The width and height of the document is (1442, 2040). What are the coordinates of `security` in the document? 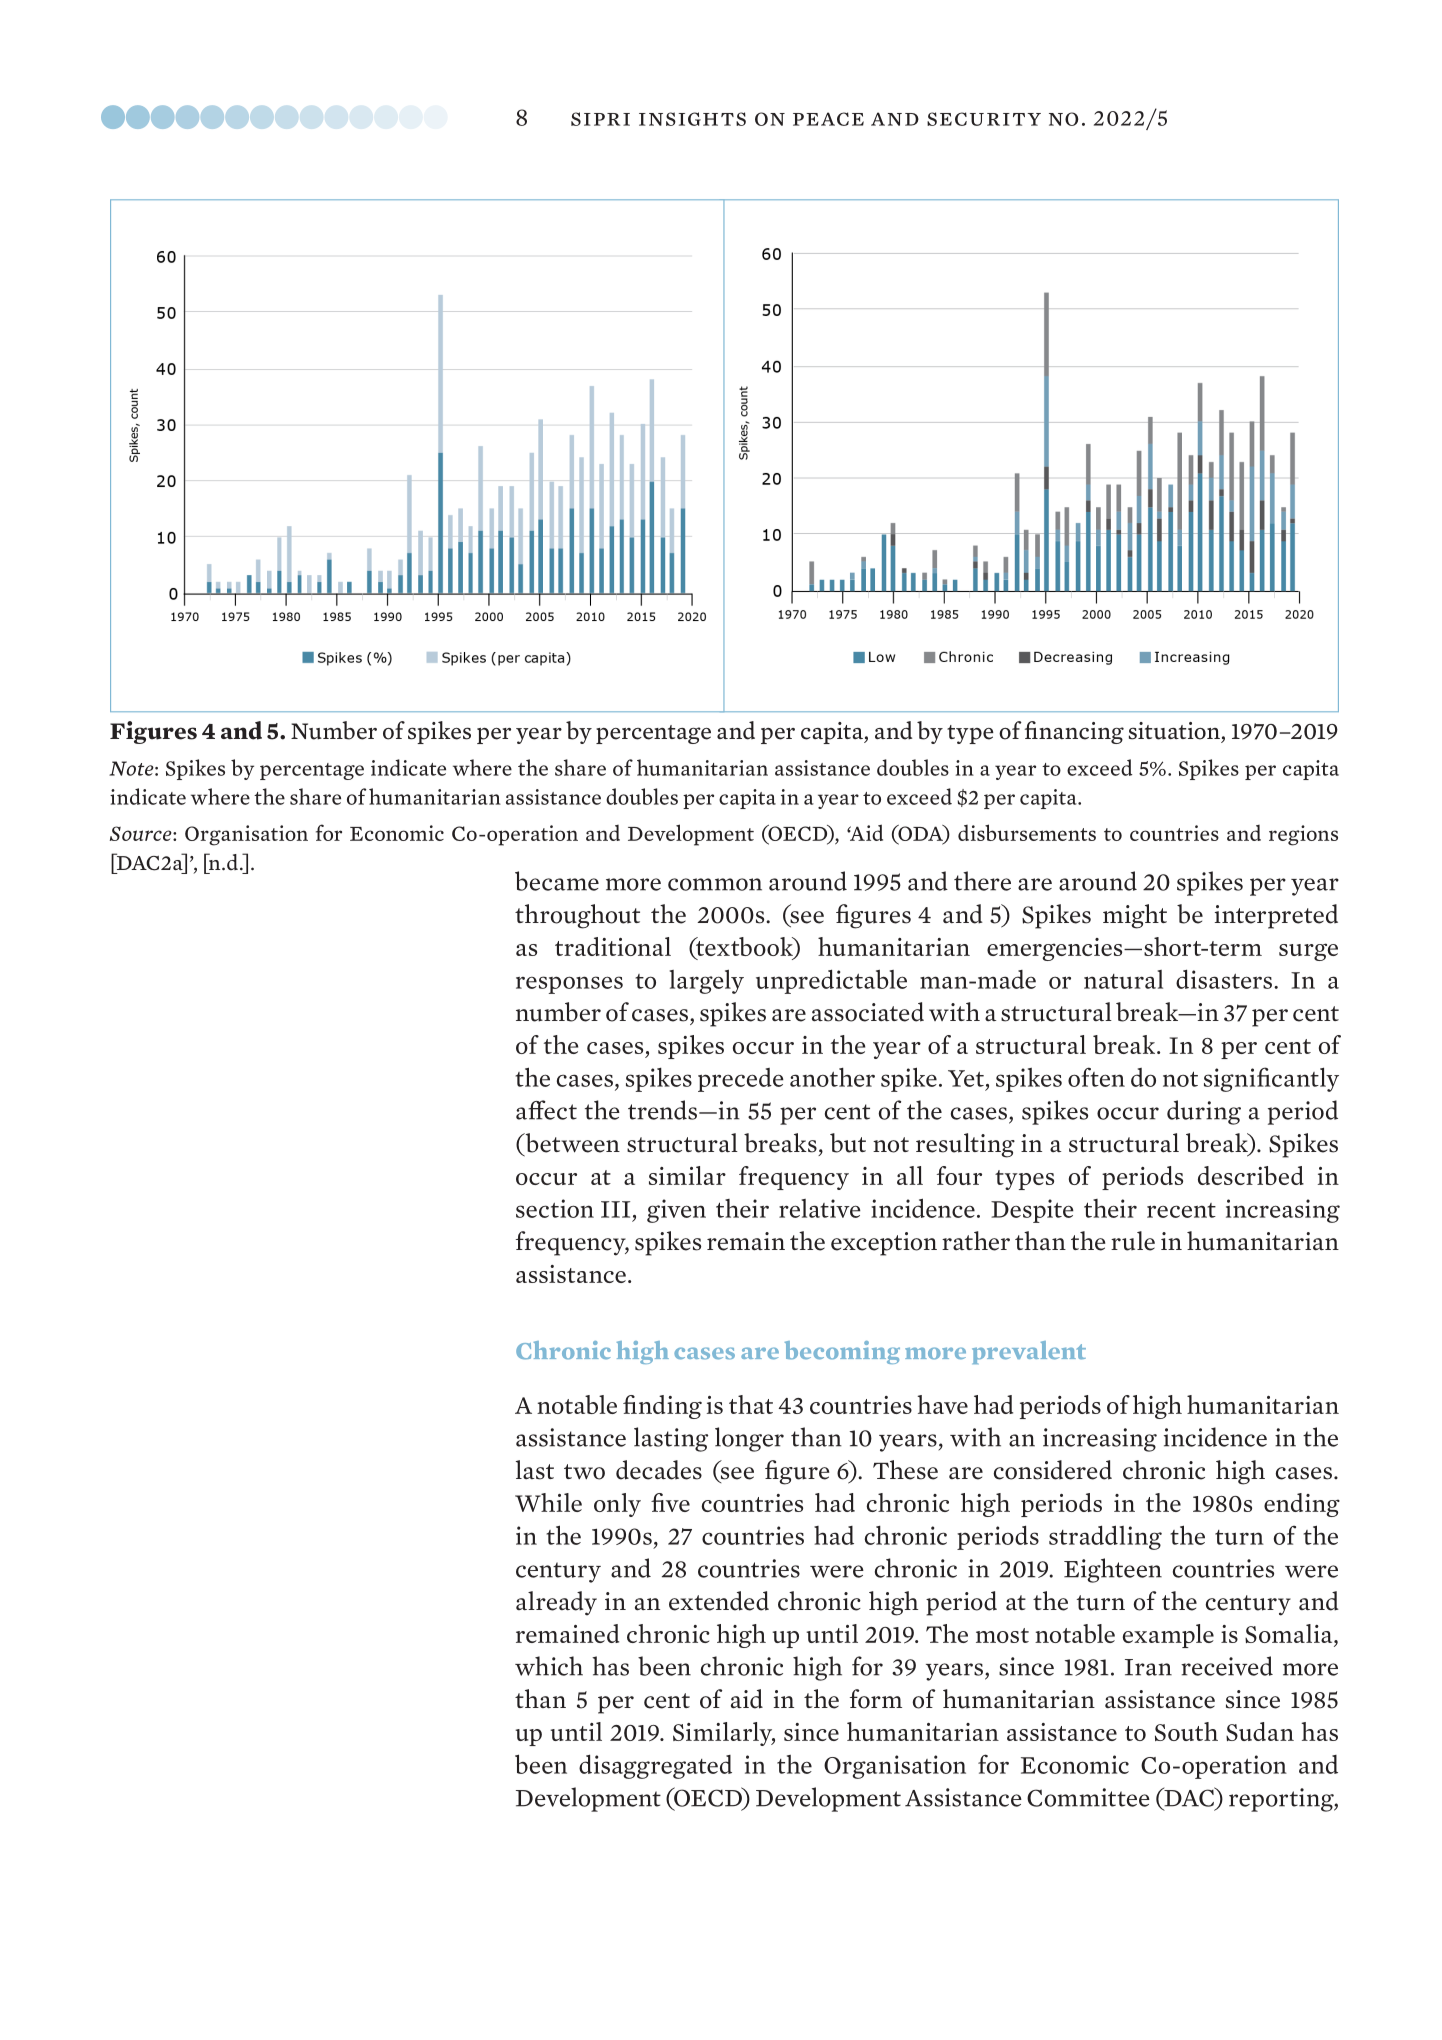 It's located at (984, 119).
